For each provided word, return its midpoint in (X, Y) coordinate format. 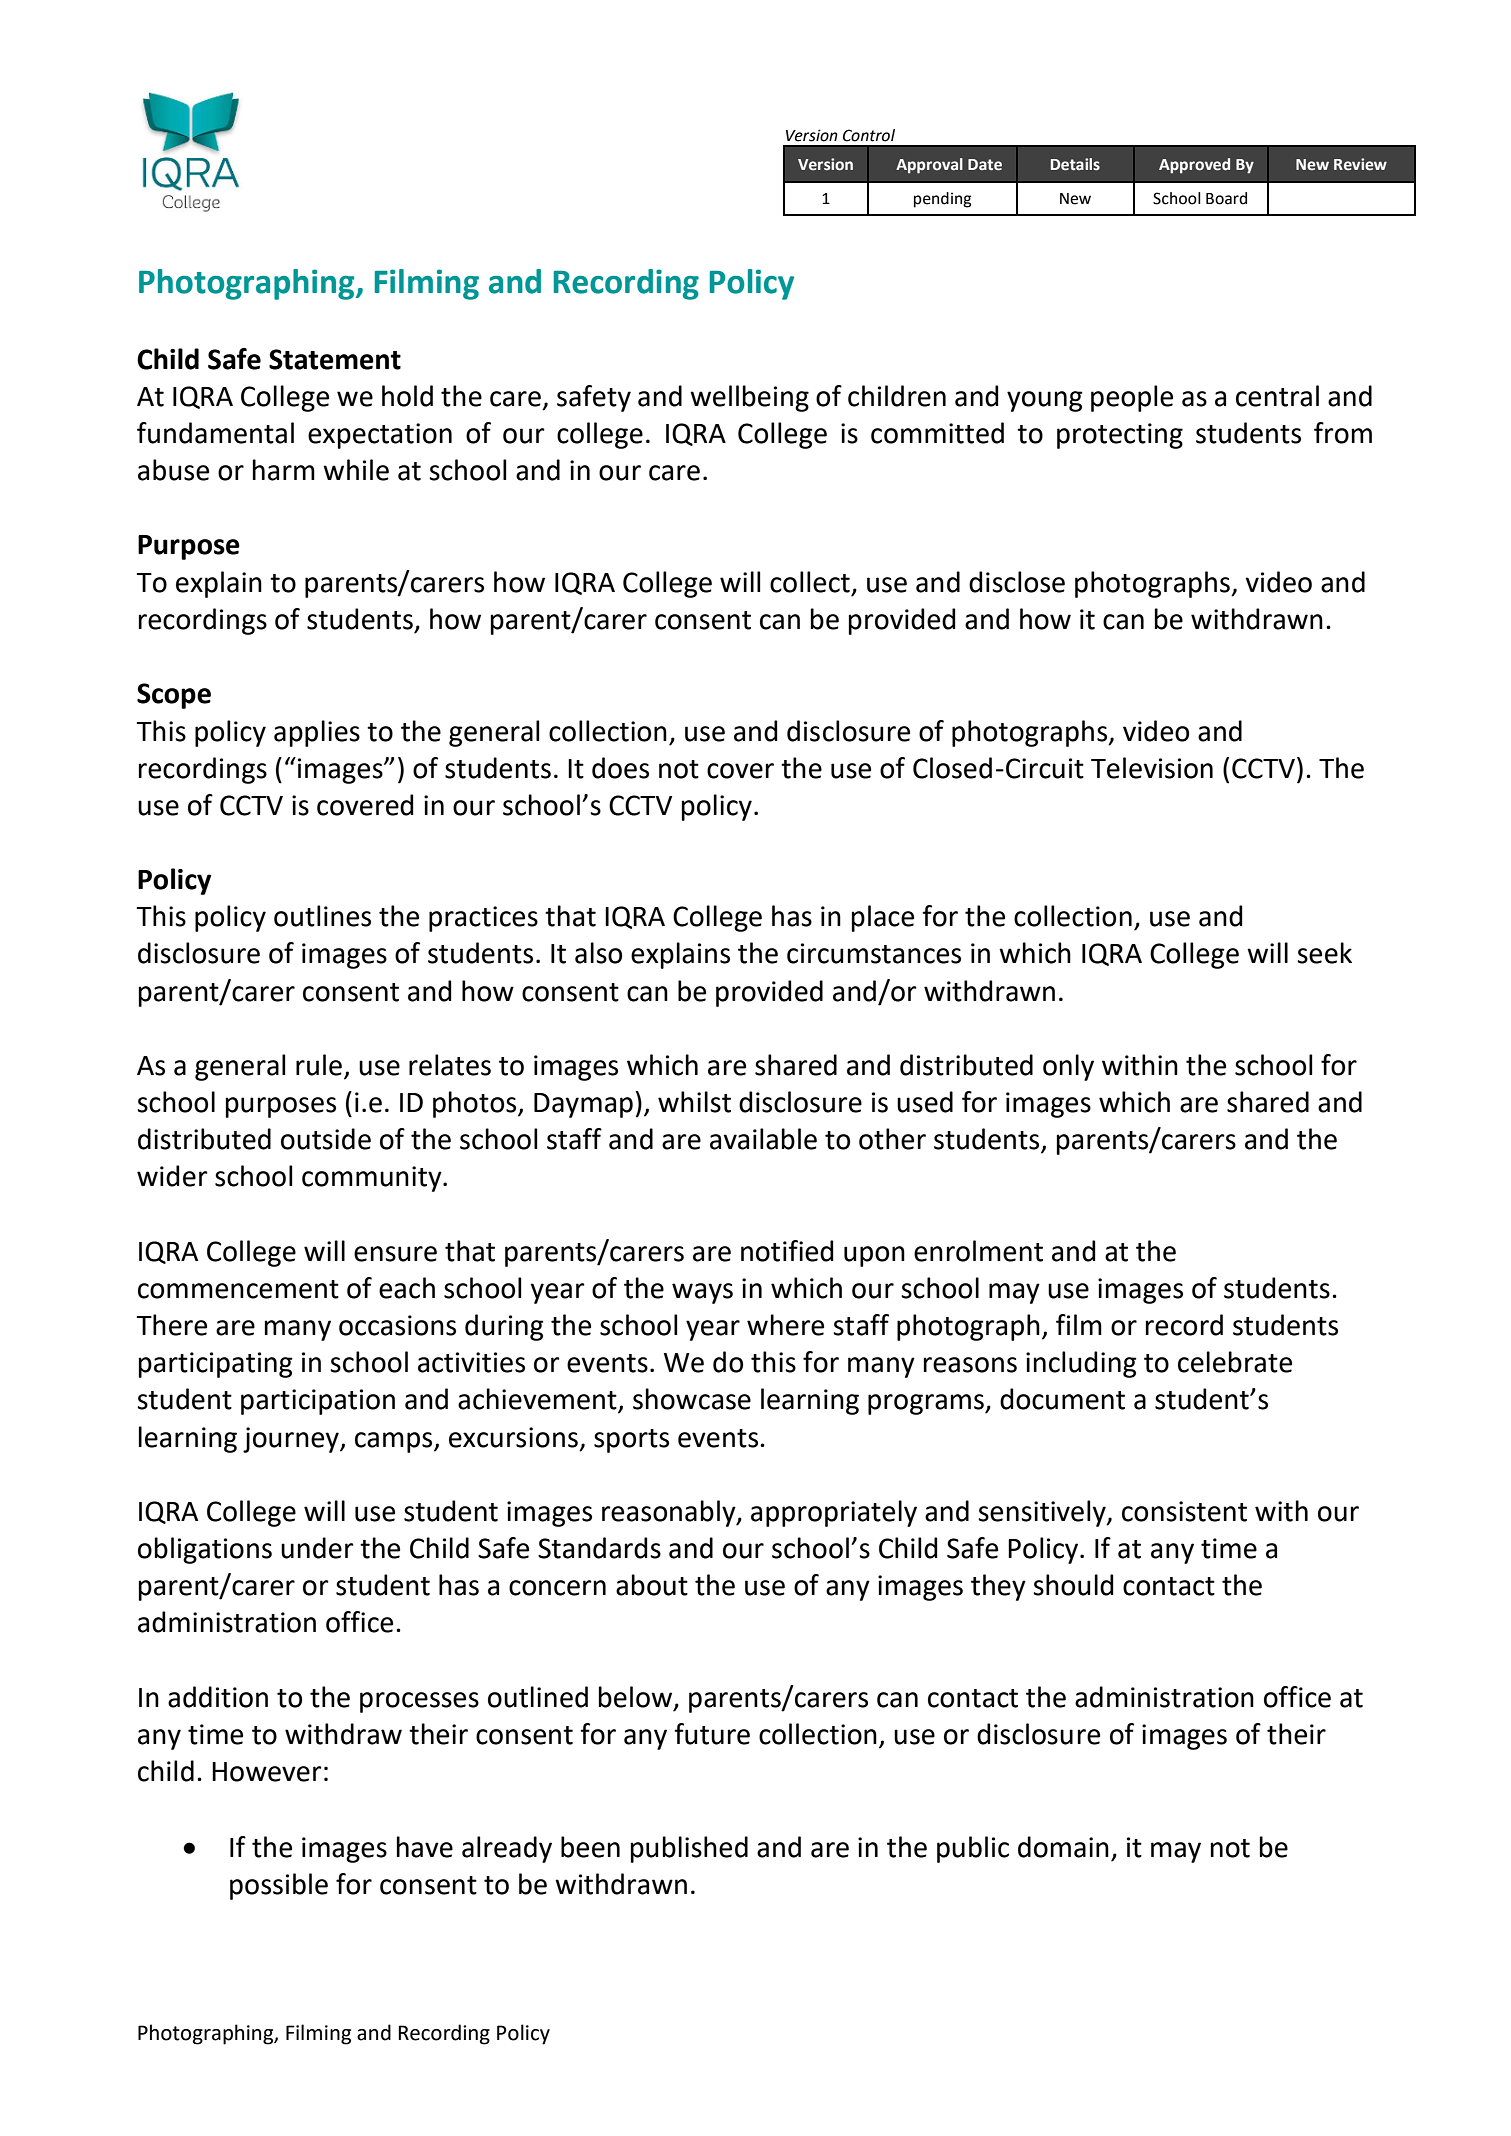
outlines (322, 916)
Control (869, 135)
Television (1152, 768)
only (1068, 1067)
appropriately (834, 1513)
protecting (1120, 436)
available (763, 1139)
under (317, 1548)
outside (326, 1139)
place (883, 918)
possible (279, 1886)
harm (284, 470)
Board (1226, 198)
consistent (1184, 1511)
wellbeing (749, 398)
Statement (335, 359)
